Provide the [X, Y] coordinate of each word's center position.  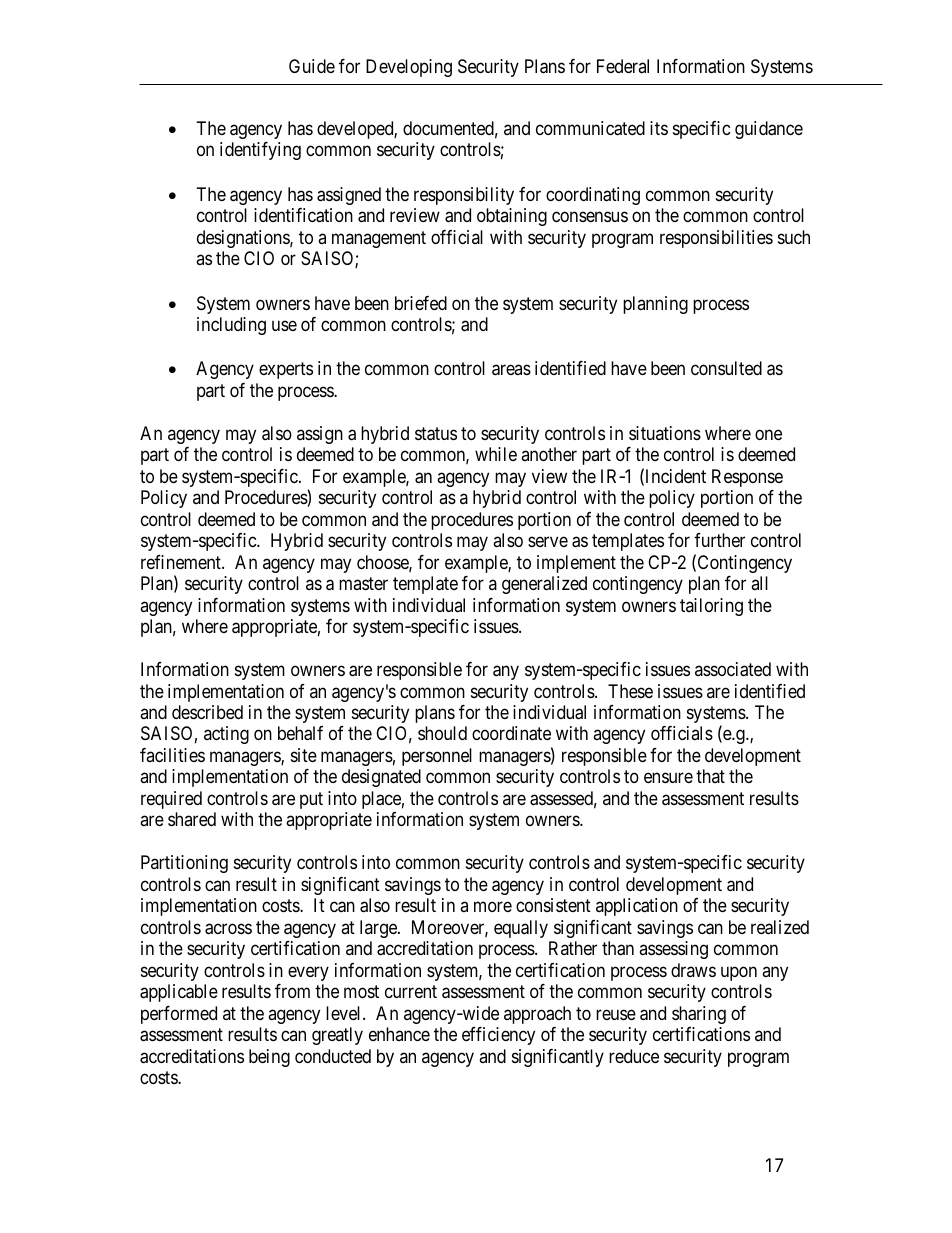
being [269, 1058]
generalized [544, 585]
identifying [260, 151]
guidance [769, 130]
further [719, 540]
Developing [409, 68]
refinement [182, 562]
